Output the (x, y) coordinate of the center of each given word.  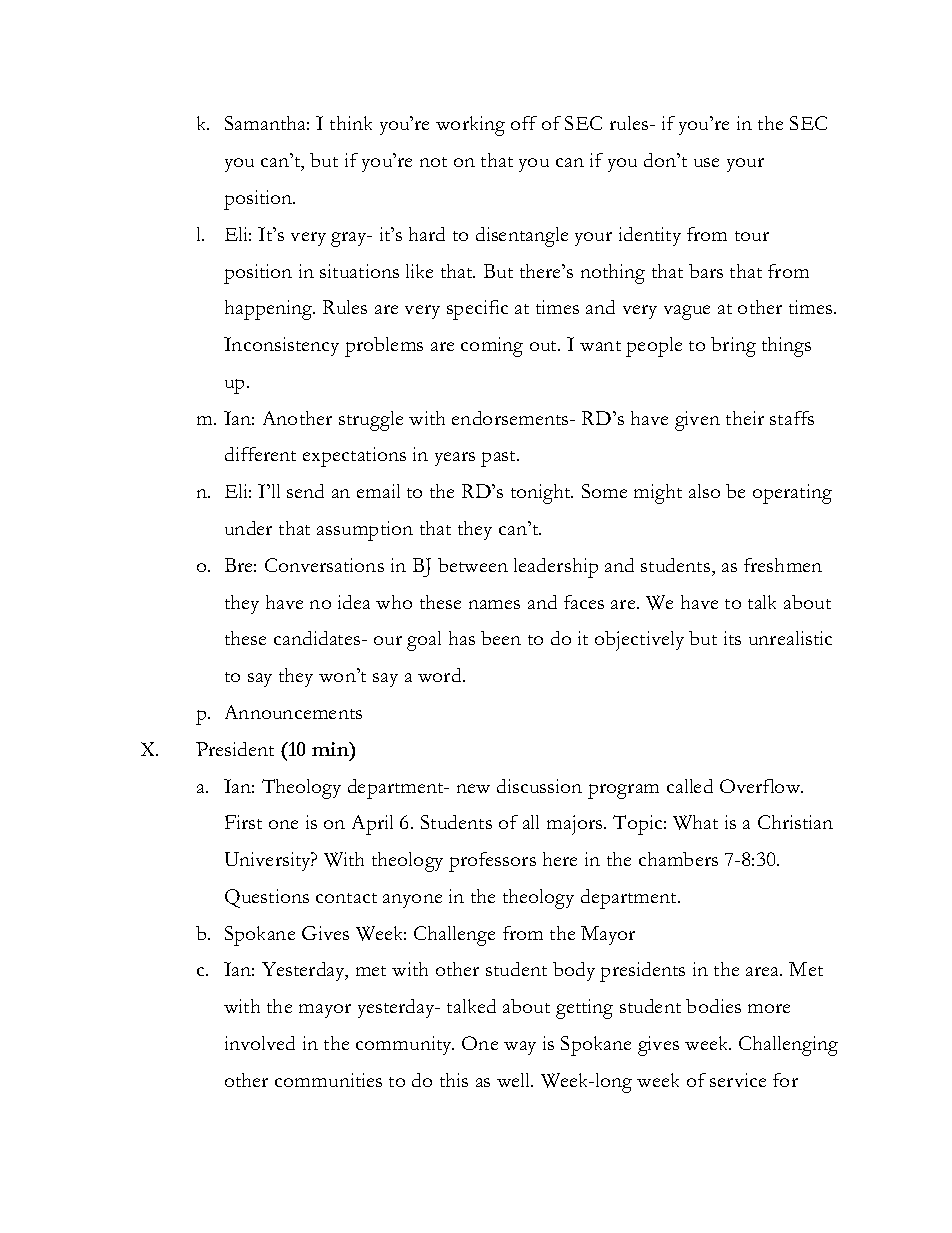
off (524, 123)
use (706, 162)
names (494, 604)
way (520, 1048)
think (351, 123)
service (738, 1080)
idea (354, 602)
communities (328, 1080)
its (732, 638)
